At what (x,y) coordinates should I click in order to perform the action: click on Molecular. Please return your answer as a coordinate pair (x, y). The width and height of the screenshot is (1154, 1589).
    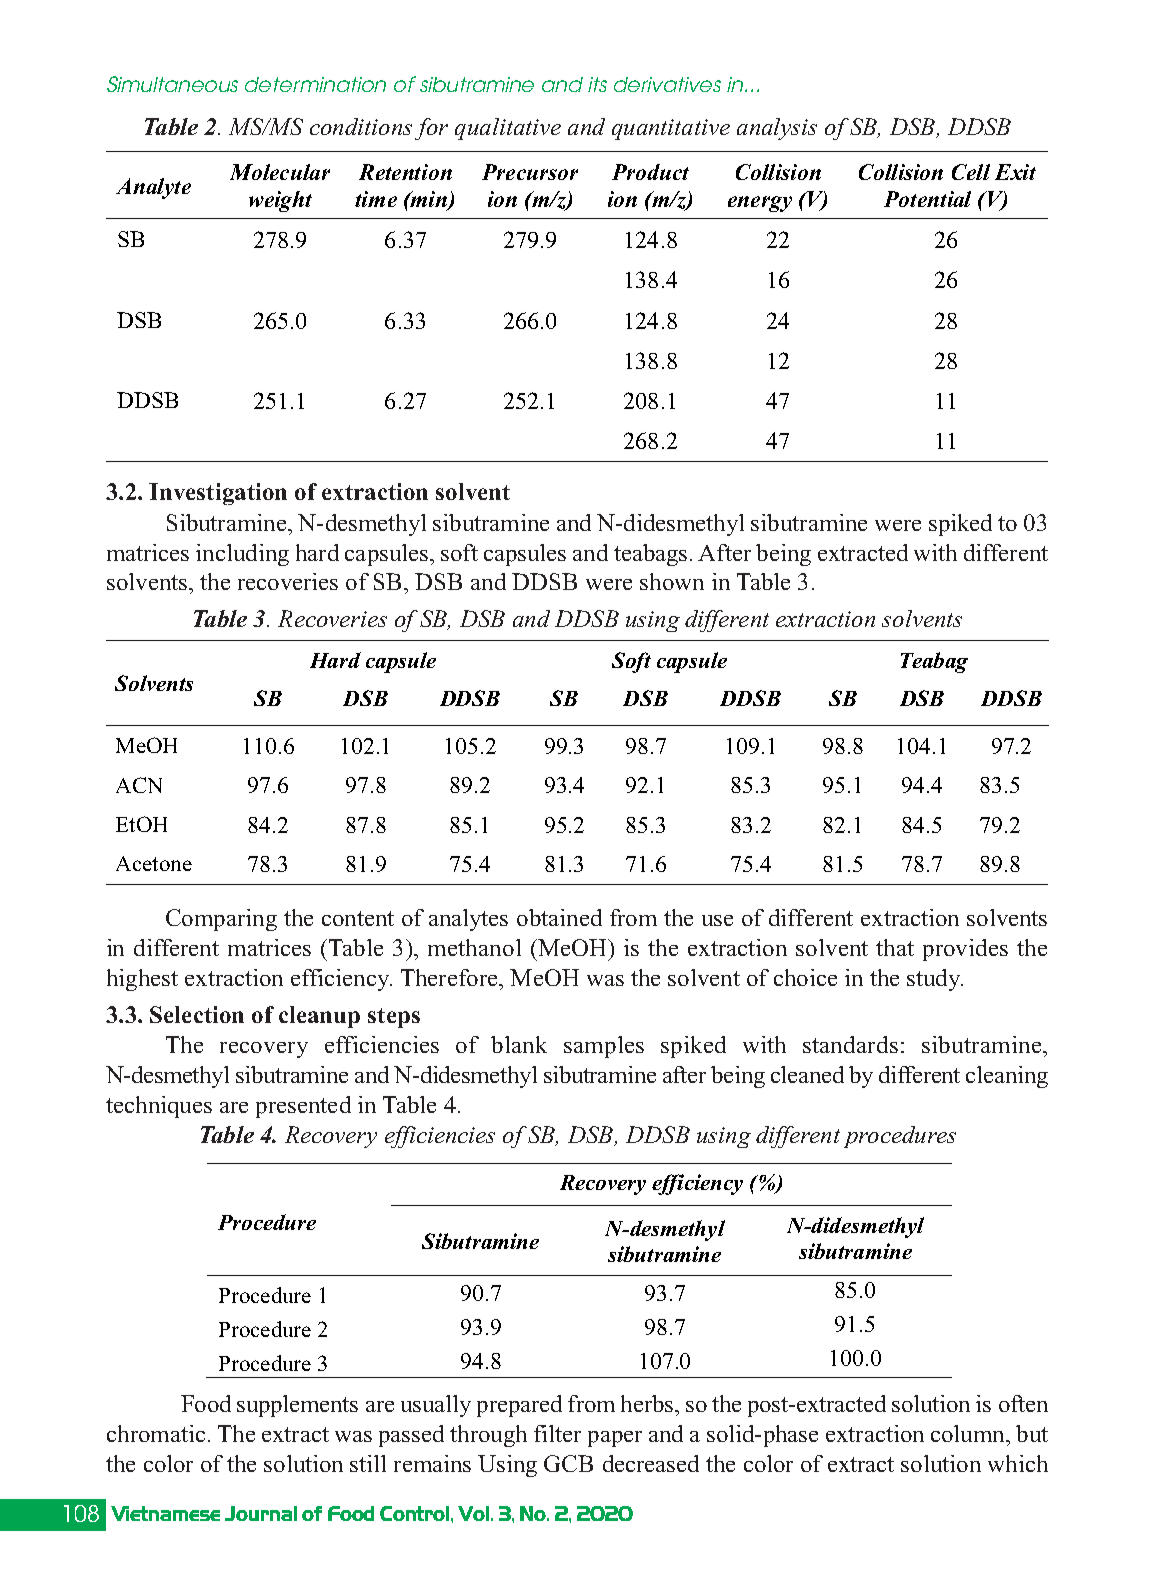
    Looking at the image, I should click on (280, 172).
